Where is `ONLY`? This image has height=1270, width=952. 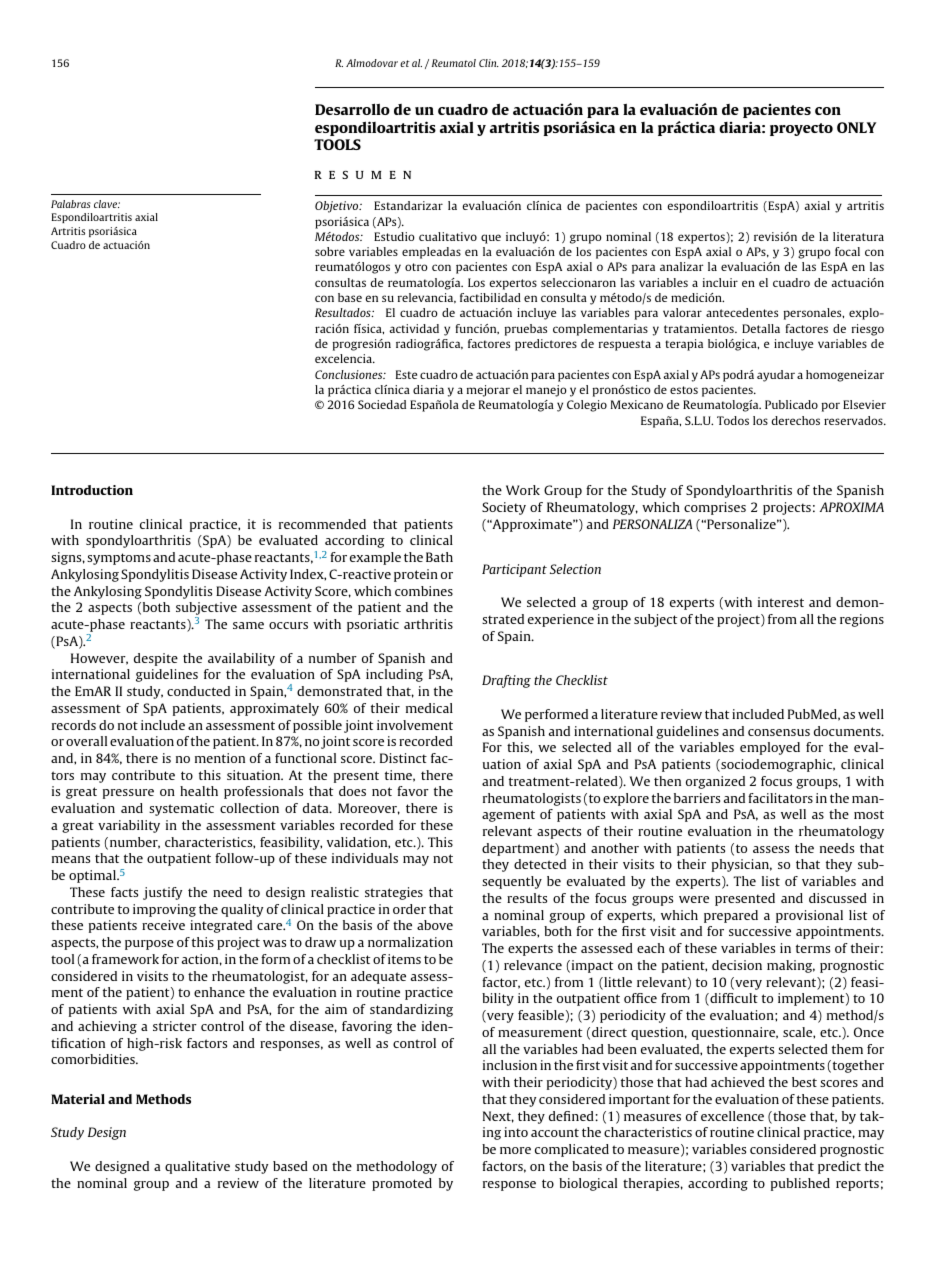 ONLY is located at coordinates (856, 127).
